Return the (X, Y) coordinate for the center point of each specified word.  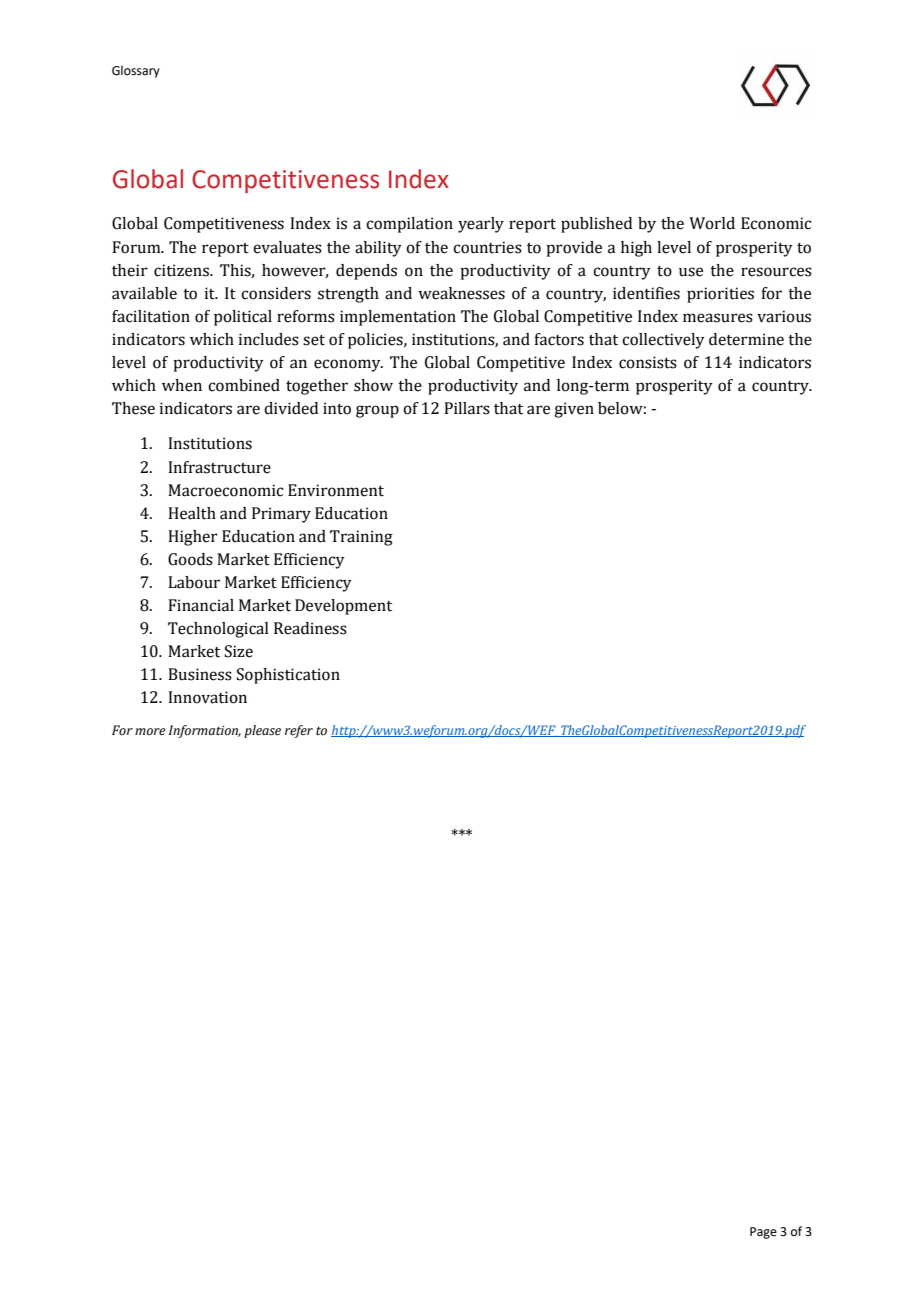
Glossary (136, 71)
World (712, 223)
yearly (481, 225)
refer (299, 731)
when (182, 385)
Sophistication (288, 676)
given (574, 410)
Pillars (467, 408)
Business (200, 674)
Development (343, 607)
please (262, 731)
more (150, 732)
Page (763, 1233)
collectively (663, 341)
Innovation (207, 697)
